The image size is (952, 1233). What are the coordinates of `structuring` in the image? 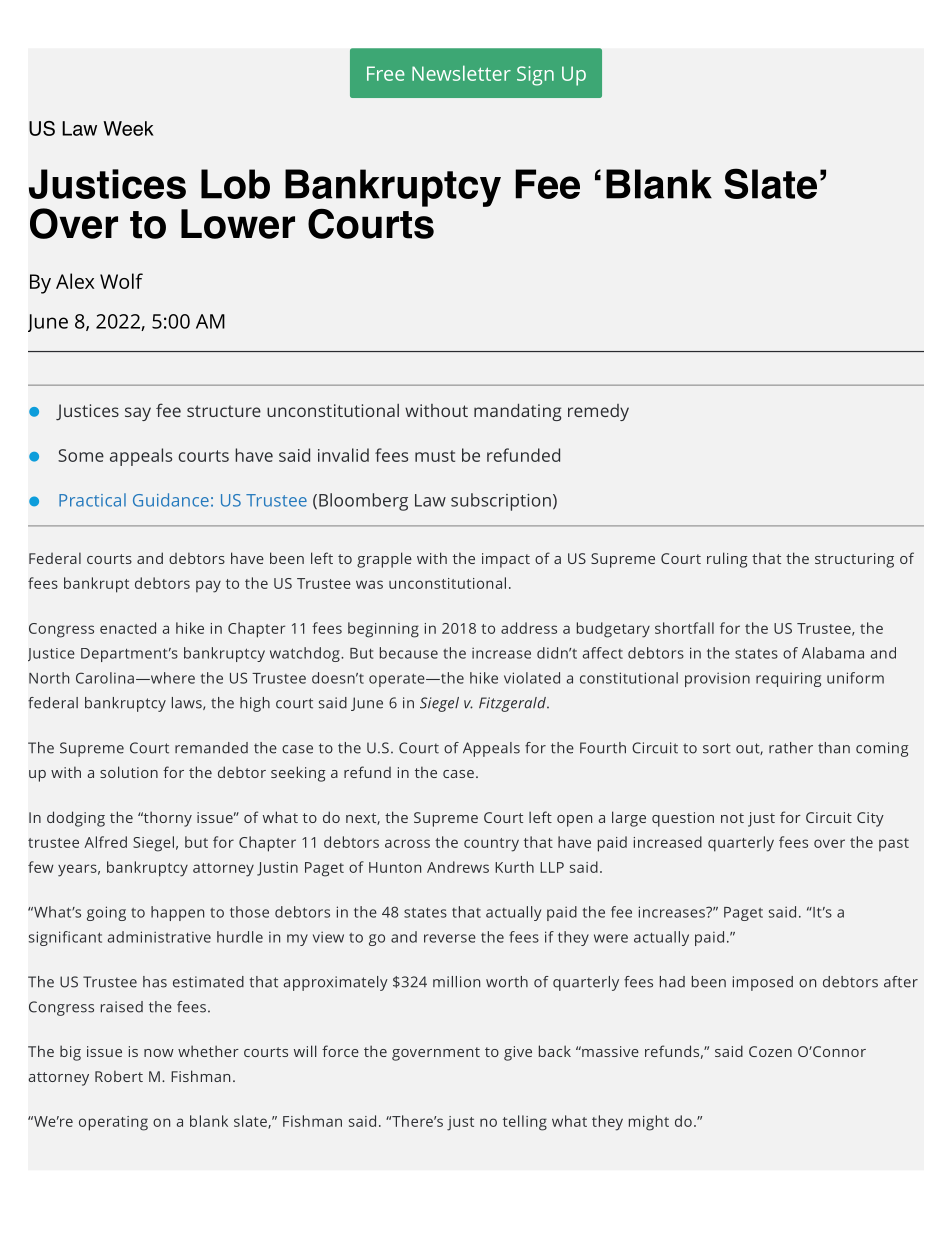 It's located at (854, 560).
